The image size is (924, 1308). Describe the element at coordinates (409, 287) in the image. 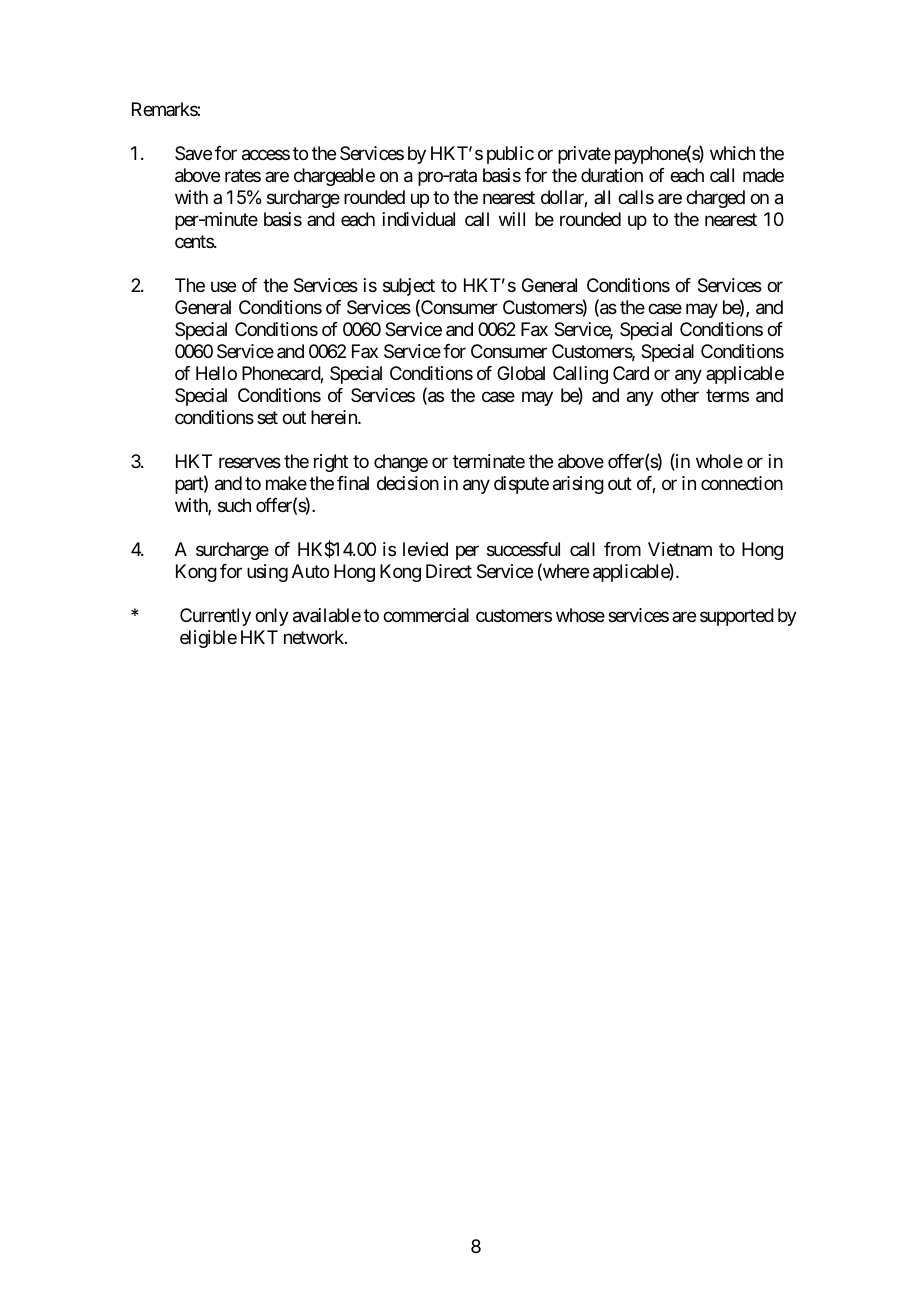

I see `subject` at that location.
